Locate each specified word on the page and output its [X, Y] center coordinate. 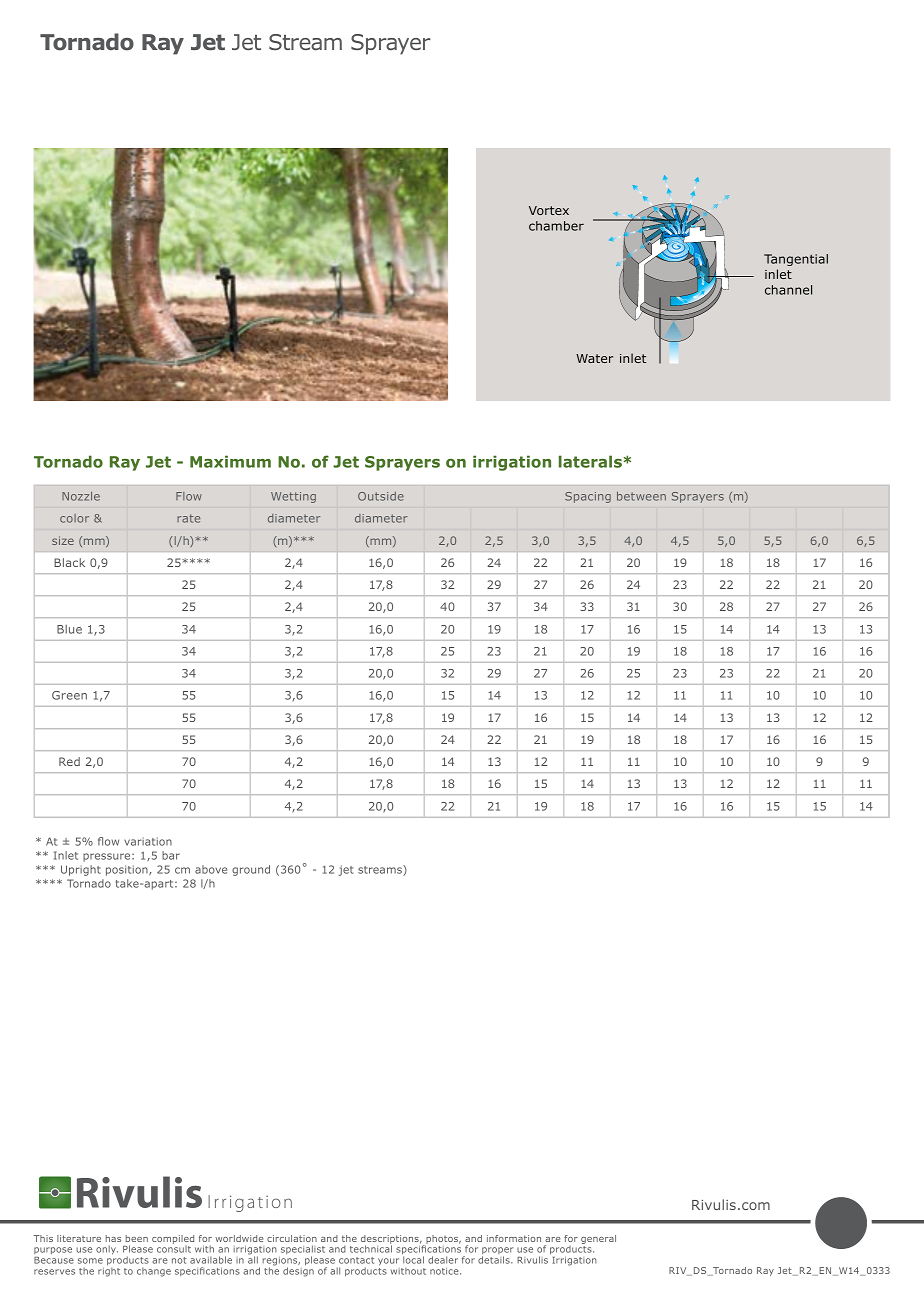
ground [251, 870]
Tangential [796, 260]
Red [69, 761]
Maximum [230, 461]
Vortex [549, 210]
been [137, 1238]
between [641, 496]
